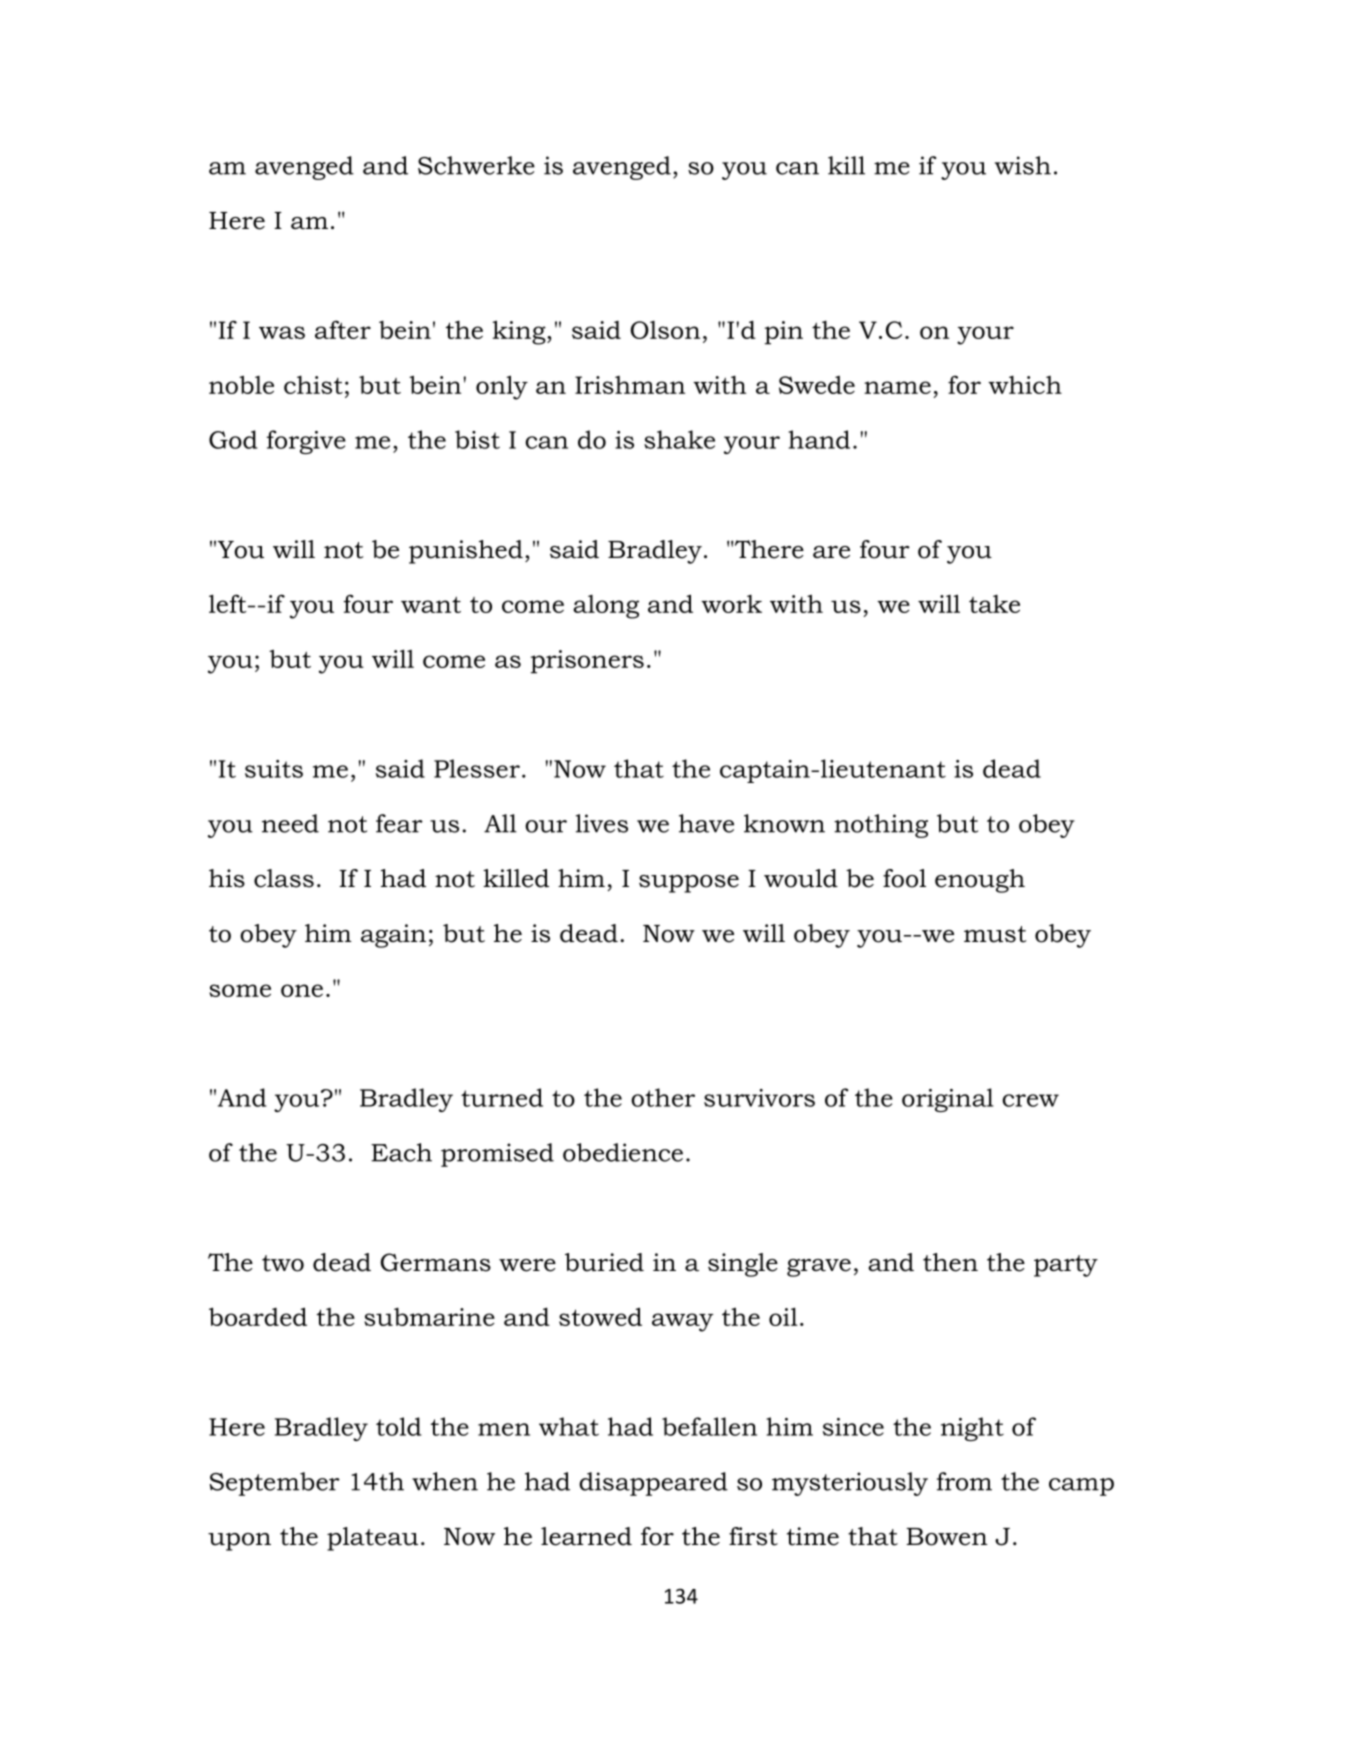  What do you see at coordinates (372, 1539) in the screenshot?
I see `plateau` at bounding box center [372, 1539].
